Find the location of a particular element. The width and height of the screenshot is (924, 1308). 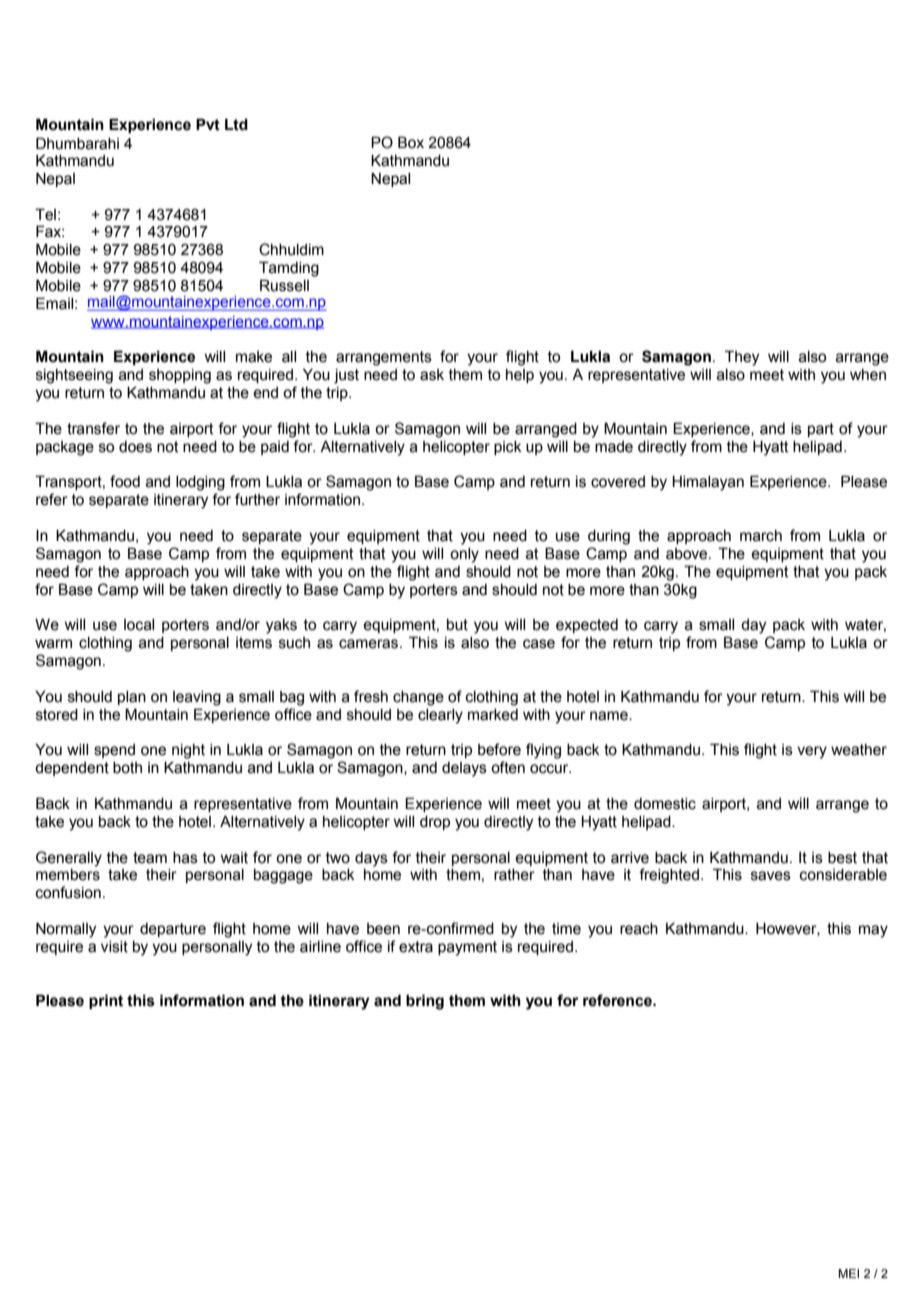

They is located at coordinates (742, 358).
